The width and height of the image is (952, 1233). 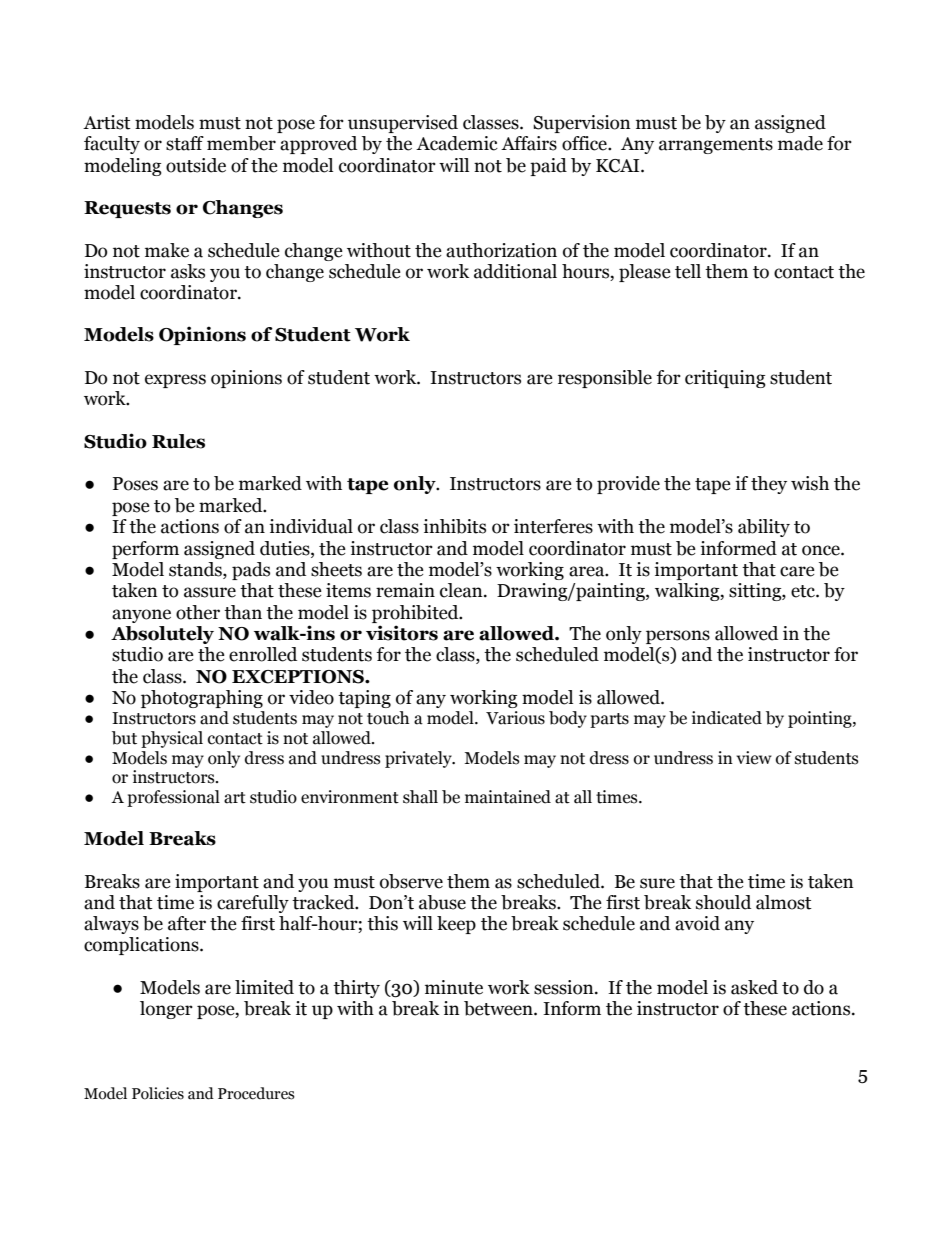 What do you see at coordinates (716, 146) in the image?
I see `arrangements` at bounding box center [716, 146].
